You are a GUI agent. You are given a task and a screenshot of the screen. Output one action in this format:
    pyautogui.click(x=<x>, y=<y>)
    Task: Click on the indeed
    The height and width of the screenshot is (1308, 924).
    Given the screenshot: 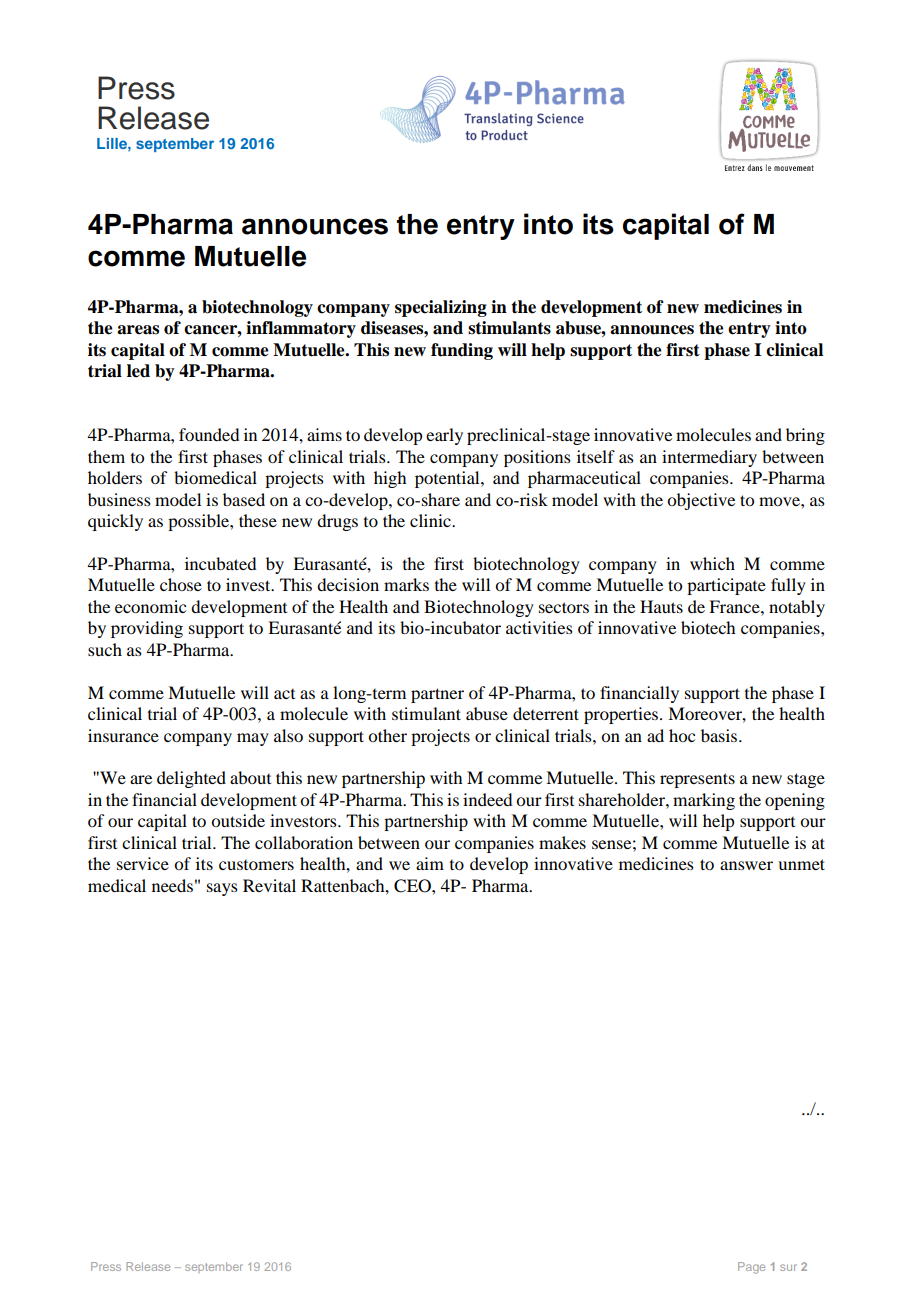 What is the action you would take?
    pyautogui.click(x=487, y=799)
